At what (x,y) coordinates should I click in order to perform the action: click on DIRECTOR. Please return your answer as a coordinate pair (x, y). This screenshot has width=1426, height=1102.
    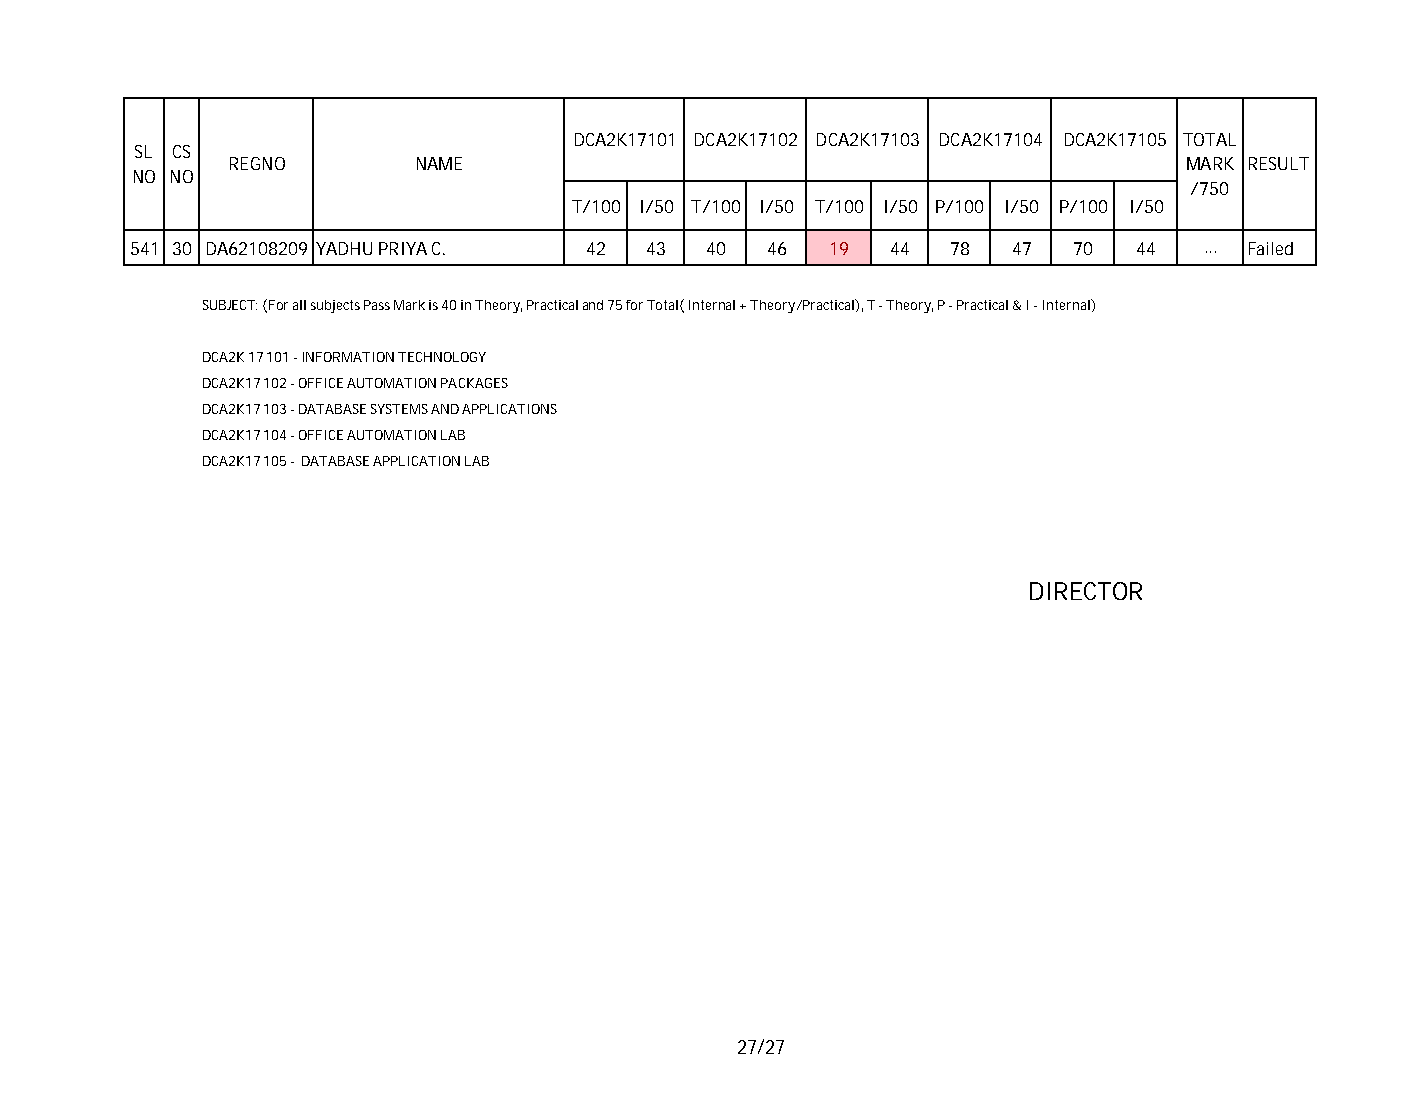
    Looking at the image, I should click on (1086, 591).
